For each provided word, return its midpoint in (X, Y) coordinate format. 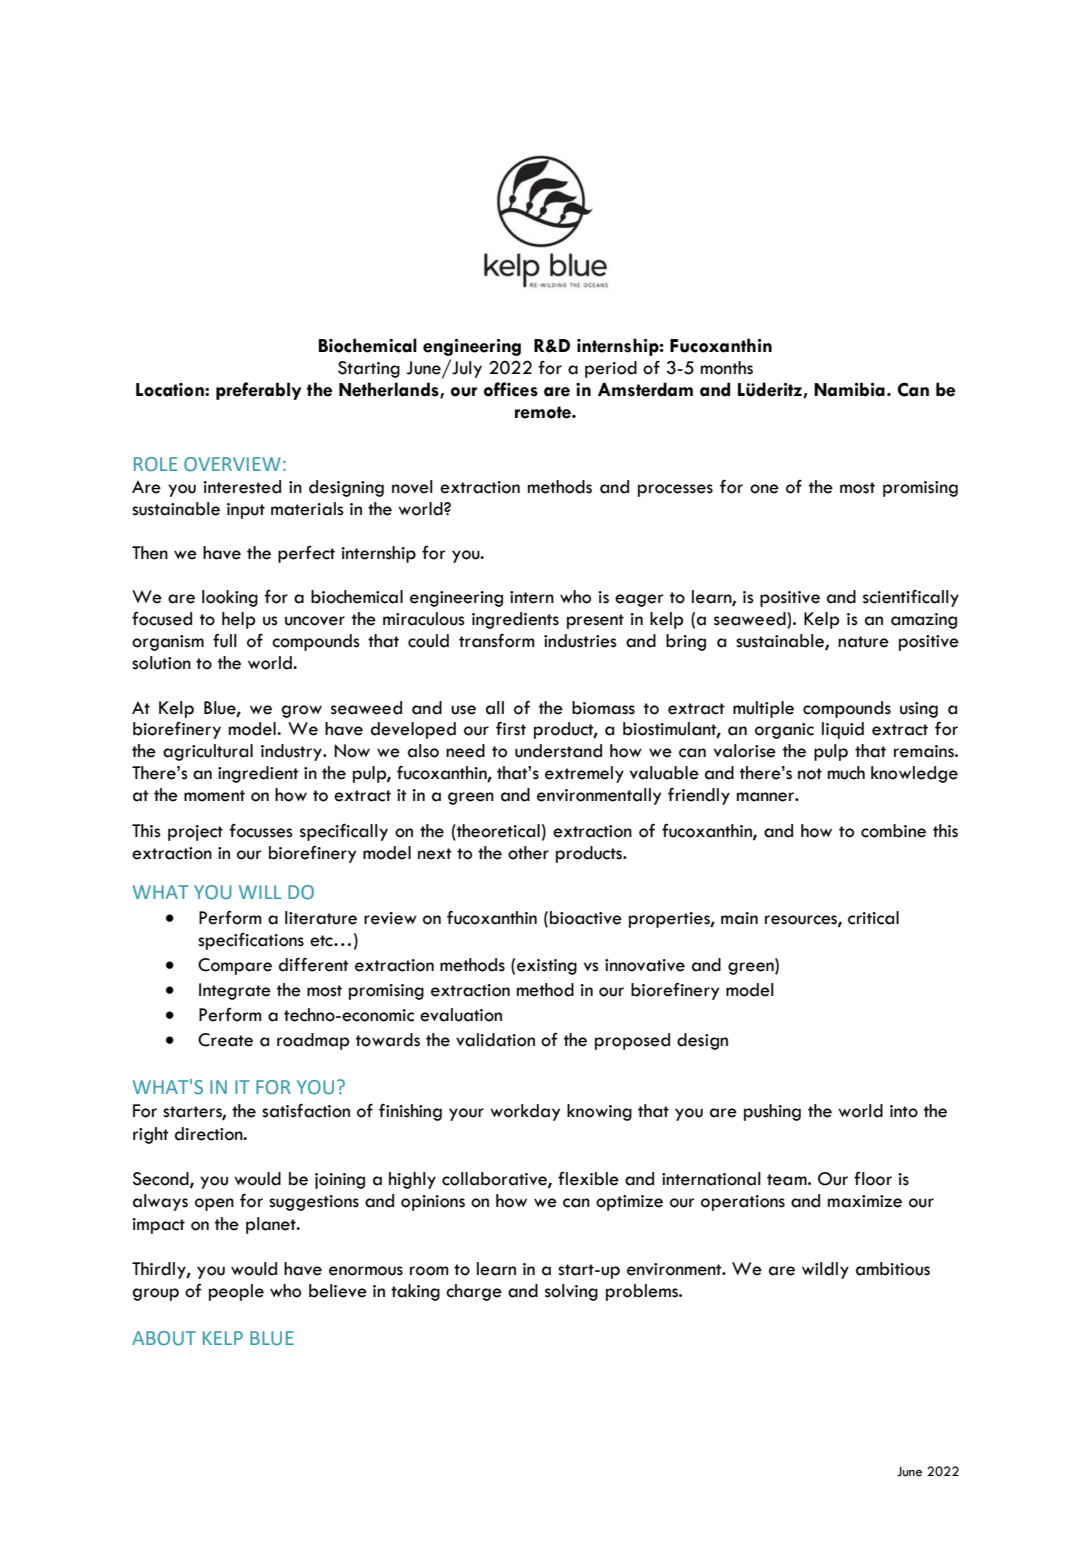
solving (571, 1292)
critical (873, 918)
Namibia (849, 389)
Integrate (235, 991)
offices (511, 389)
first (511, 728)
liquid (843, 730)
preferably (258, 391)
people (236, 1292)
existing (547, 967)
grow (302, 711)
